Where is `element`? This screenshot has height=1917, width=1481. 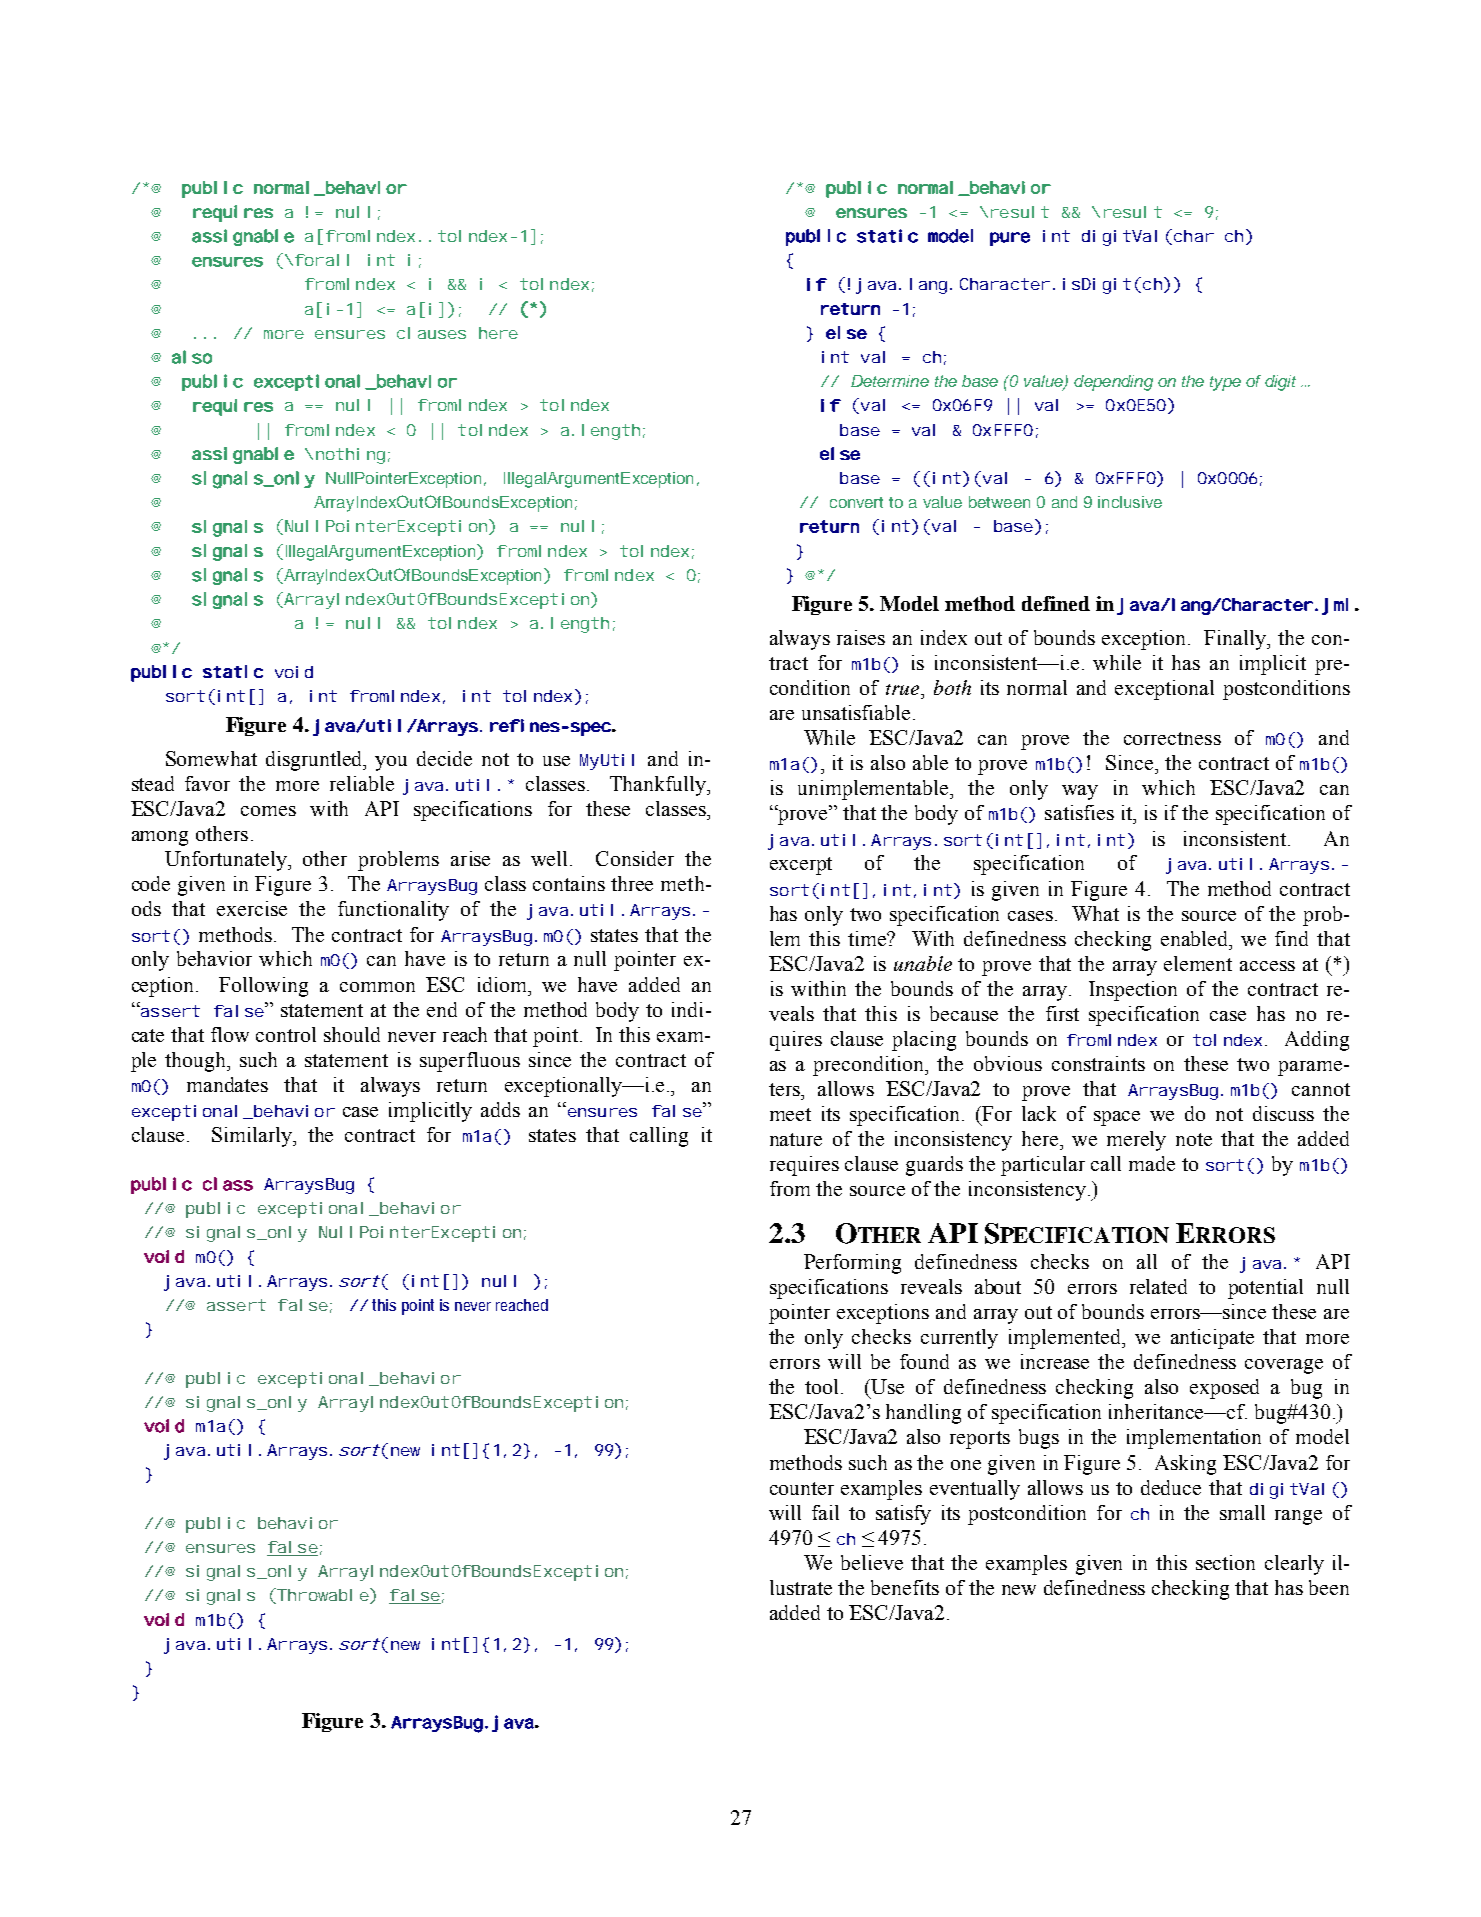 element is located at coordinates (1198, 963).
